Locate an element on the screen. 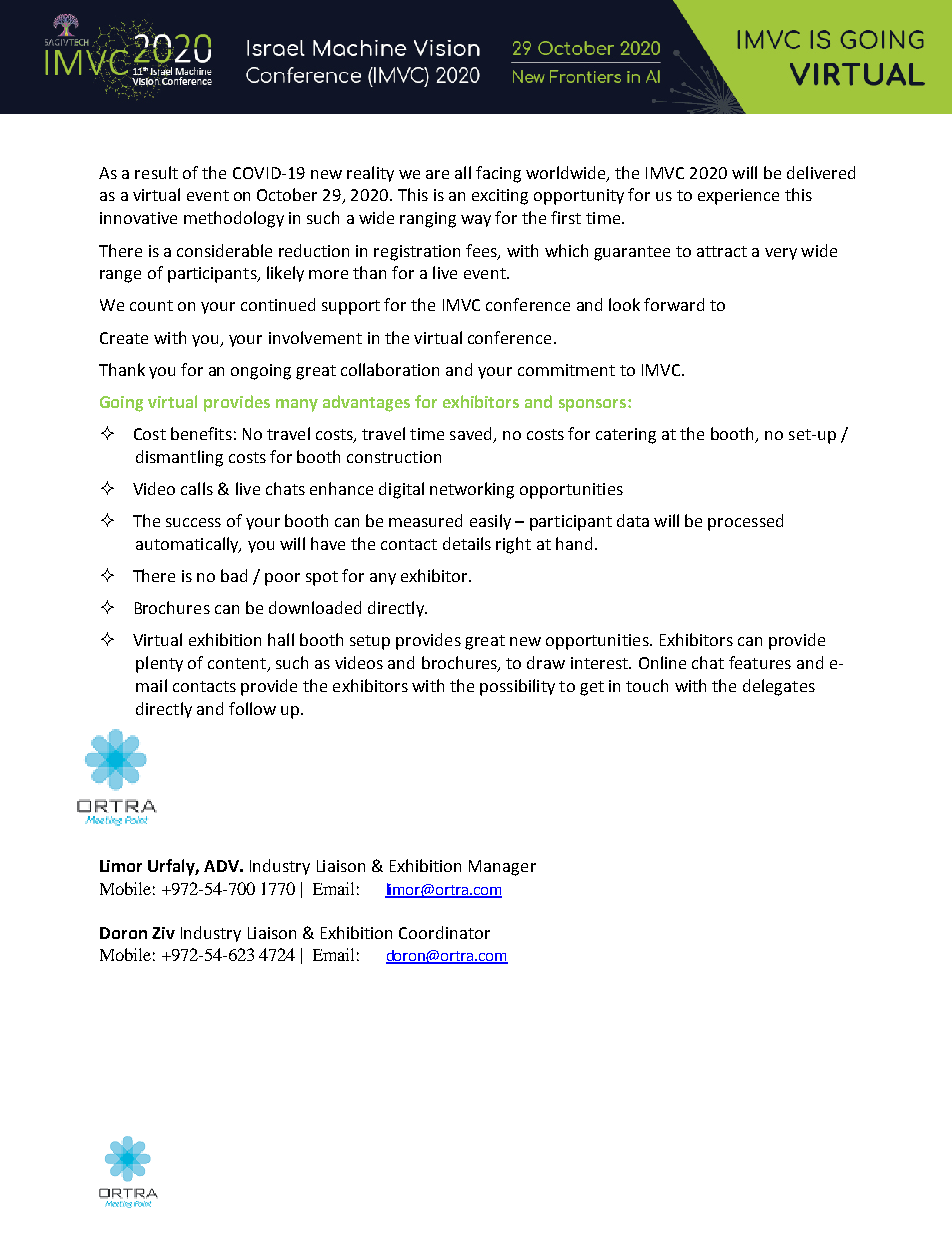 The width and height of the screenshot is (952, 1233). collaboration is located at coordinates (390, 369).
